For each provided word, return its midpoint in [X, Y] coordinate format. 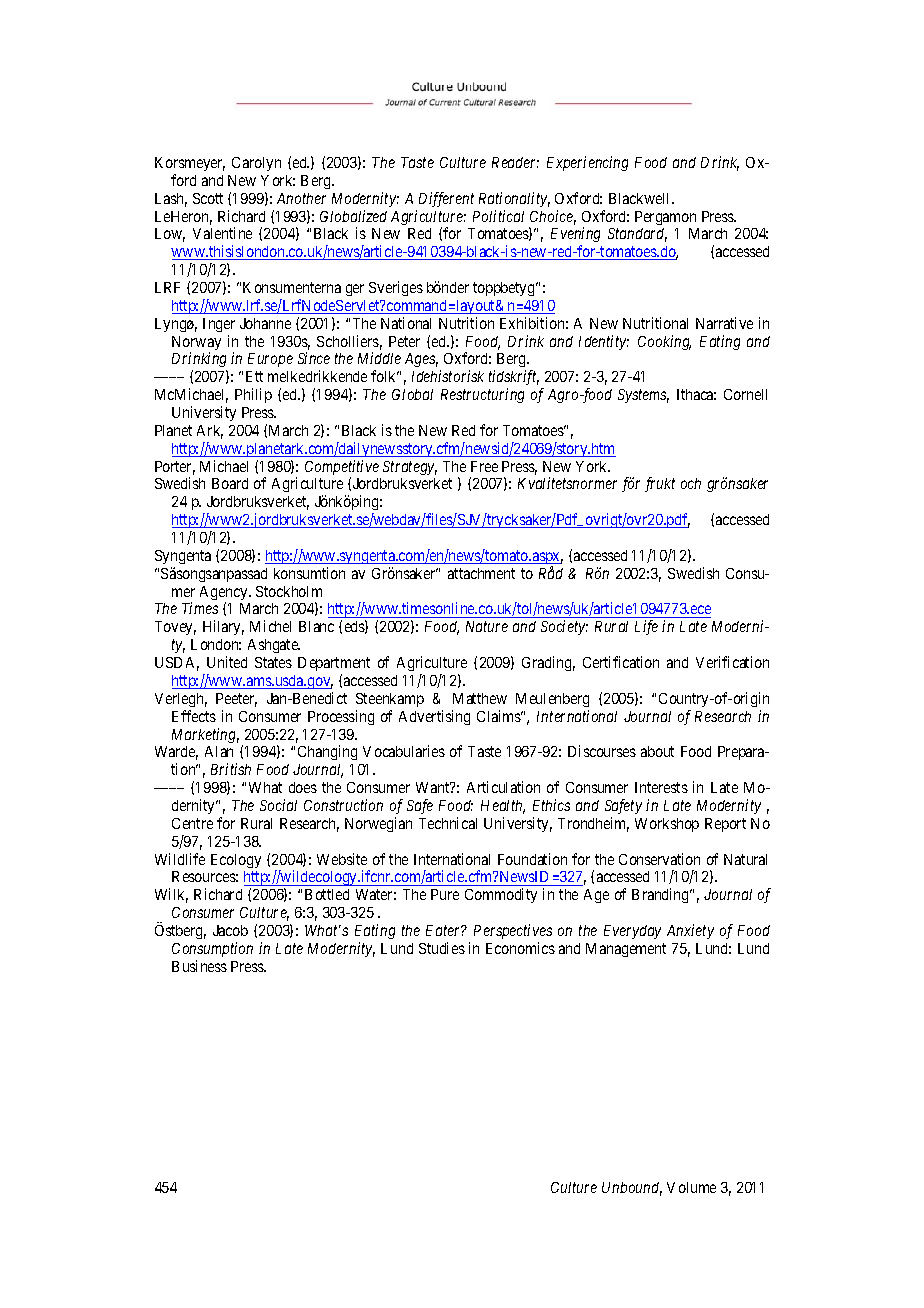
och [691, 483]
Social [278, 805]
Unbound [632, 1189]
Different [446, 199]
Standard [637, 235]
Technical [448, 823]
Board [230, 483]
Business [199, 966]
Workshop [667, 825]
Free [484, 466]
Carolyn [256, 164]
